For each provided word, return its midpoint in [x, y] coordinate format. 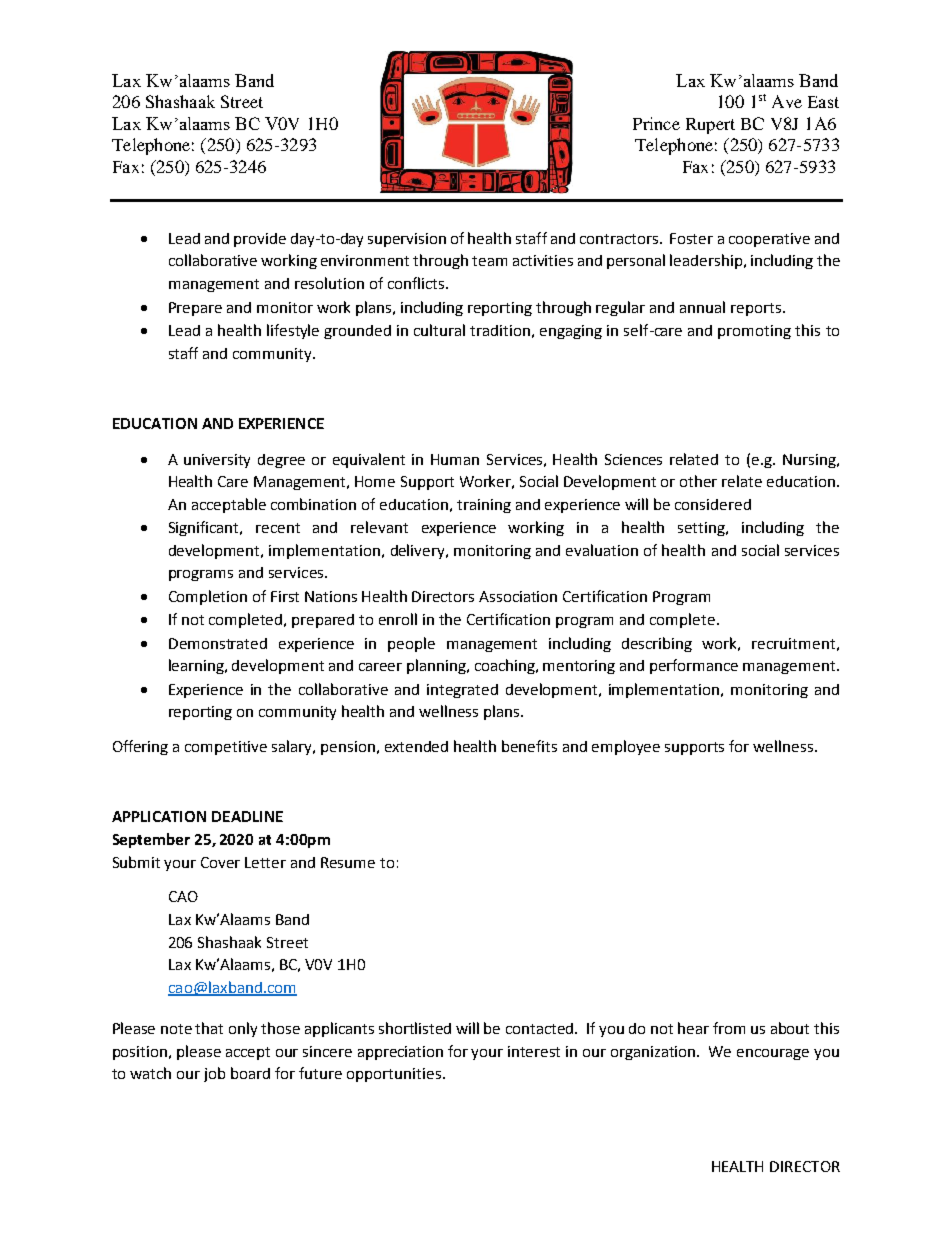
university [217, 461]
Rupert [710, 126]
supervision [407, 240]
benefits [529, 746]
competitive [226, 748]
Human [455, 459]
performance [694, 666]
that [209, 1028]
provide [260, 240]
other [698, 481]
